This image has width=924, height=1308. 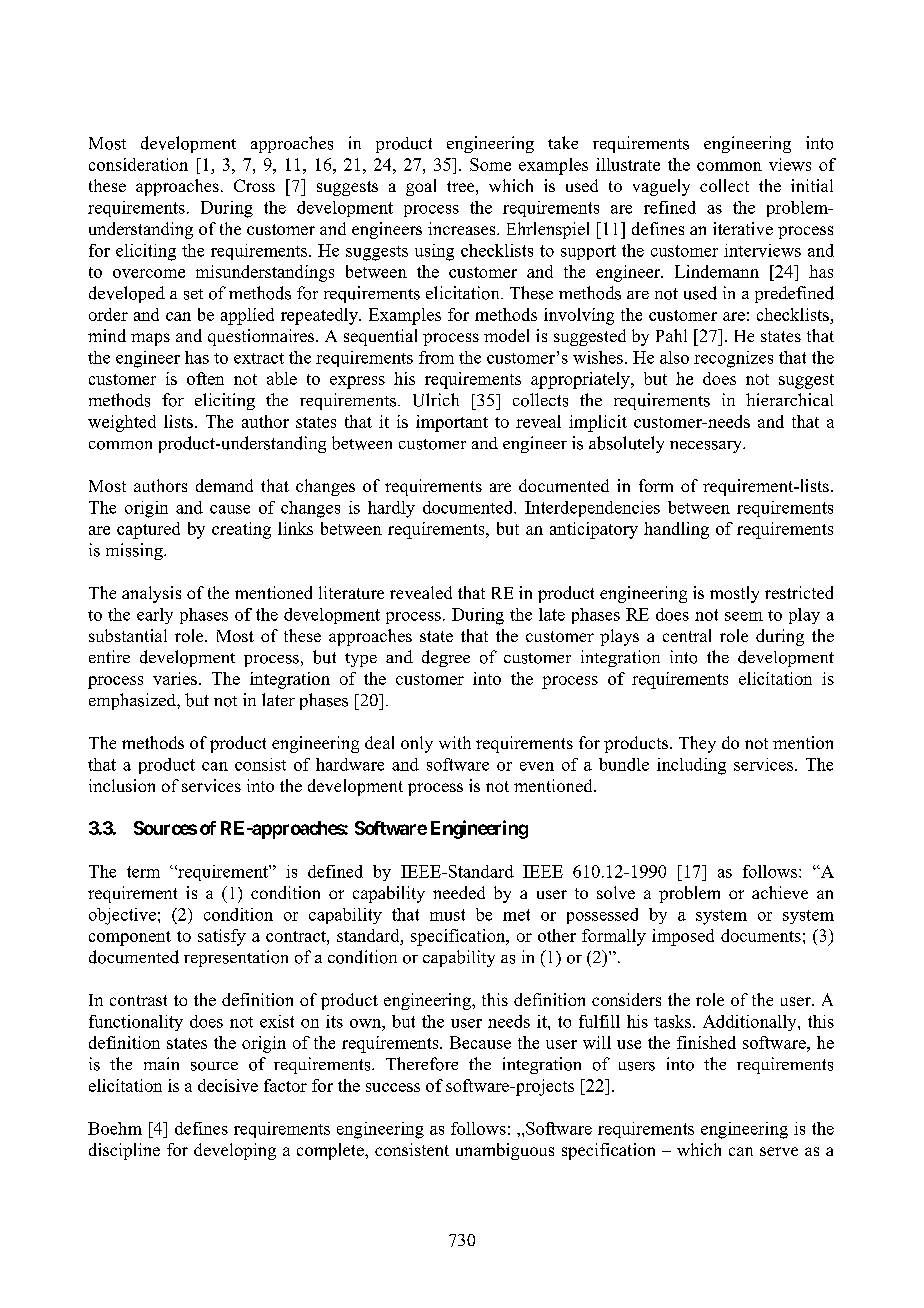 What do you see at coordinates (505, 1151) in the image?
I see `unambiguous` at bounding box center [505, 1151].
